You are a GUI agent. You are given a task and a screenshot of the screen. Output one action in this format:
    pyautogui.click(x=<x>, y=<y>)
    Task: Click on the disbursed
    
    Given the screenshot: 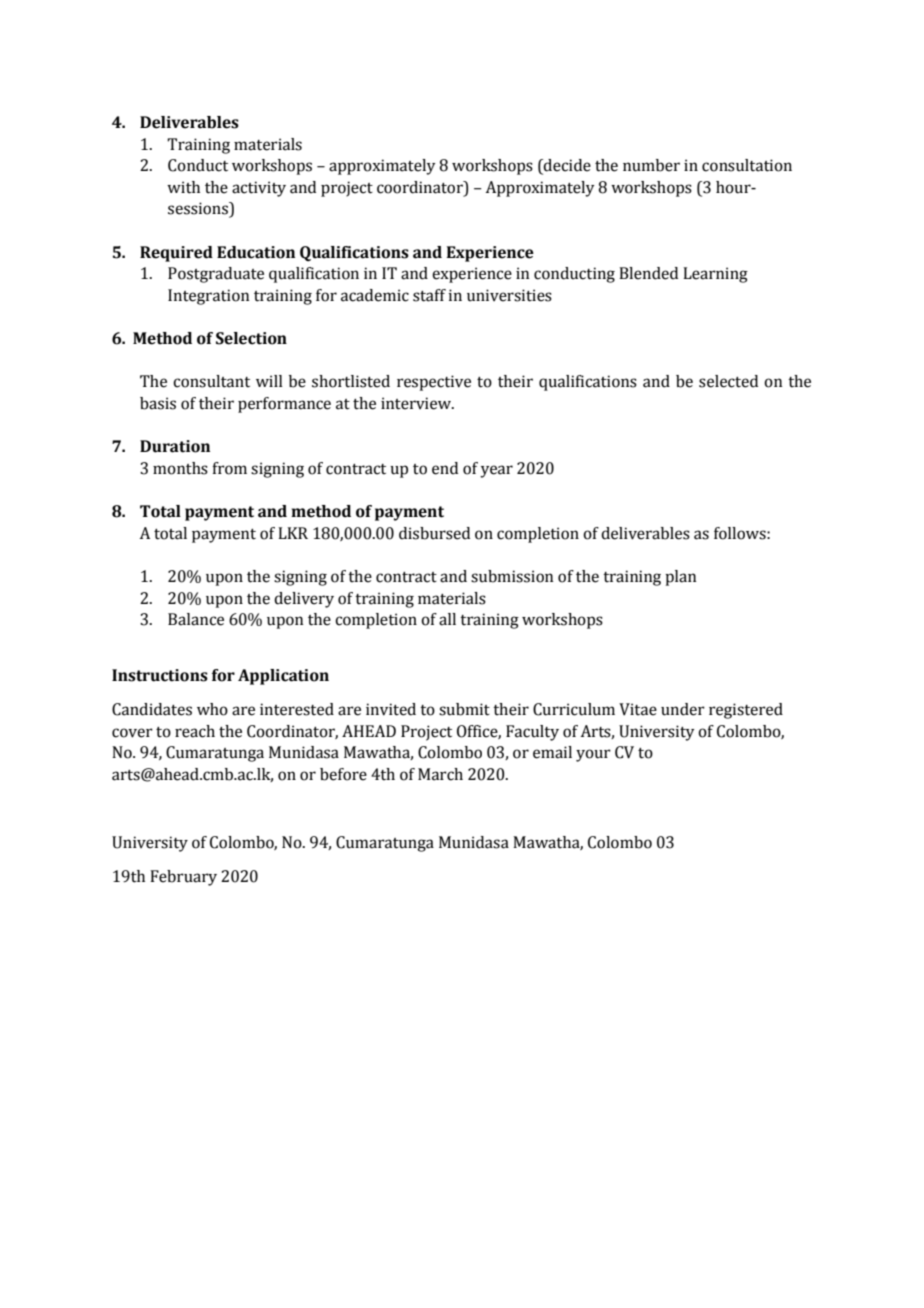 What is the action you would take?
    pyautogui.click(x=434, y=533)
